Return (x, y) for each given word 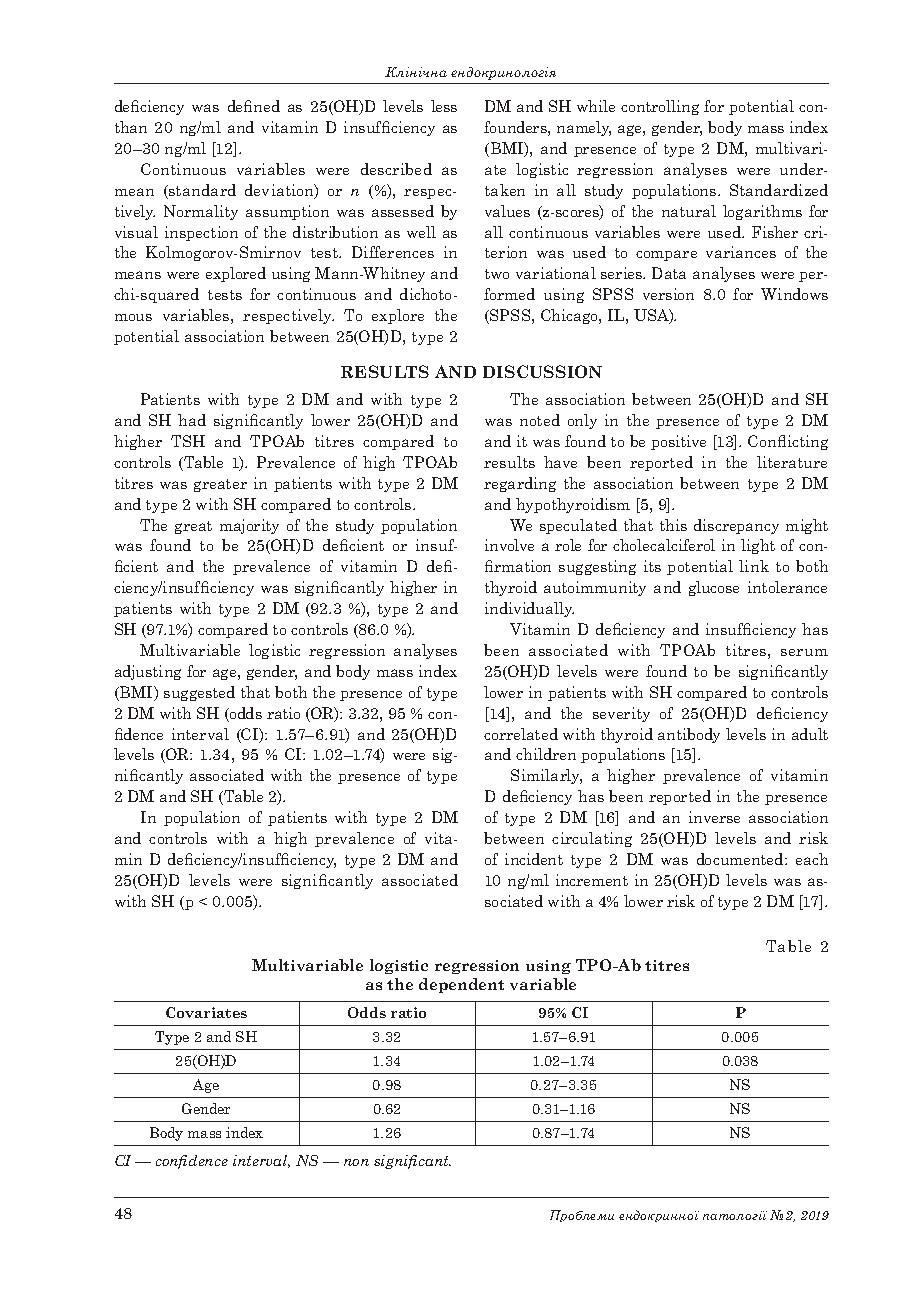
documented (741, 859)
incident (534, 859)
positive (678, 442)
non (356, 1162)
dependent (461, 985)
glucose (714, 588)
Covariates (206, 1012)
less (444, 106)
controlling (660, 107)
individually (529, 609)
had (192, 420)
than (131, 127)
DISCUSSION (542, 371)
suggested (199, 693)
